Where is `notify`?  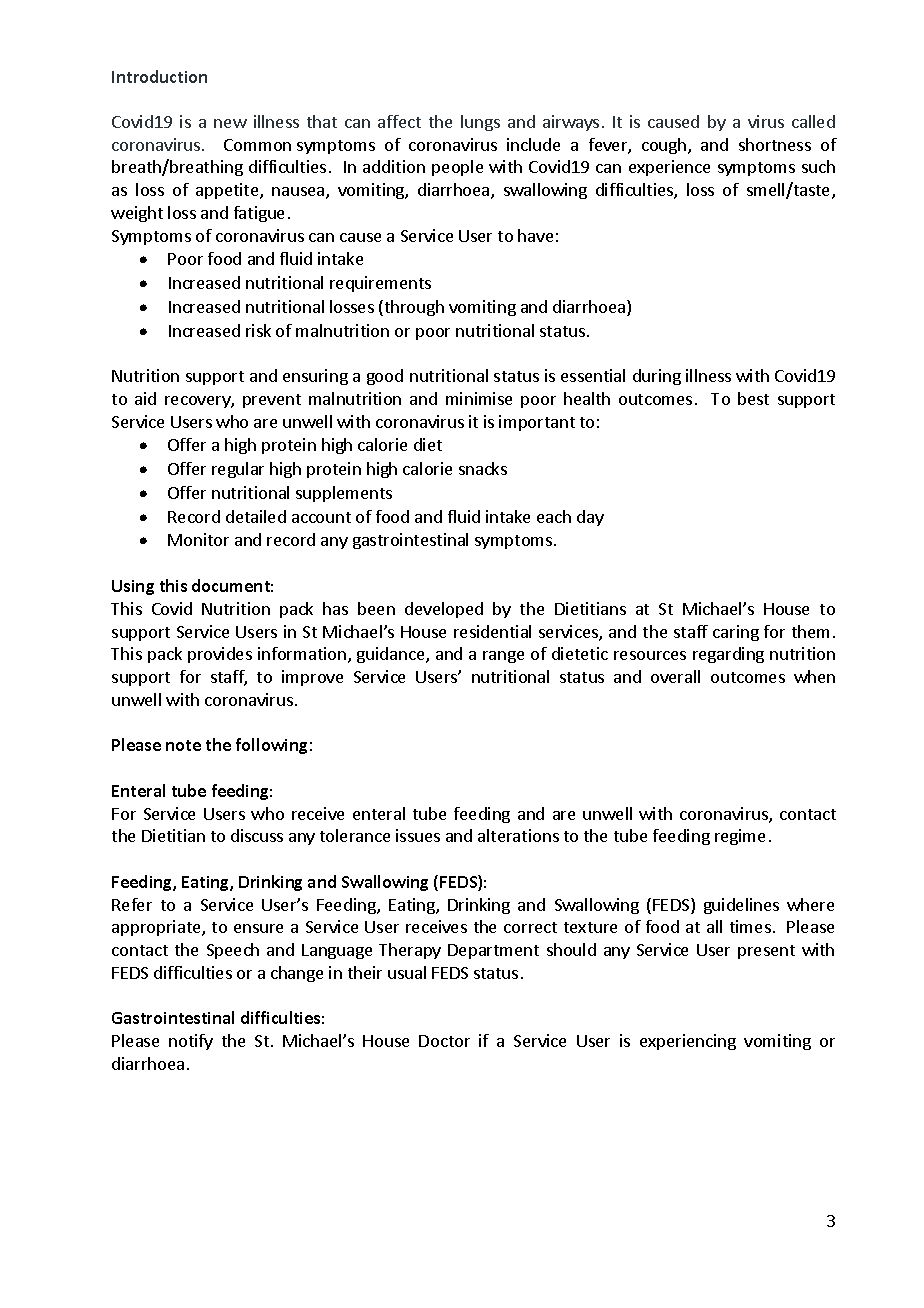 notify is located at coordinates (191, 1042).
